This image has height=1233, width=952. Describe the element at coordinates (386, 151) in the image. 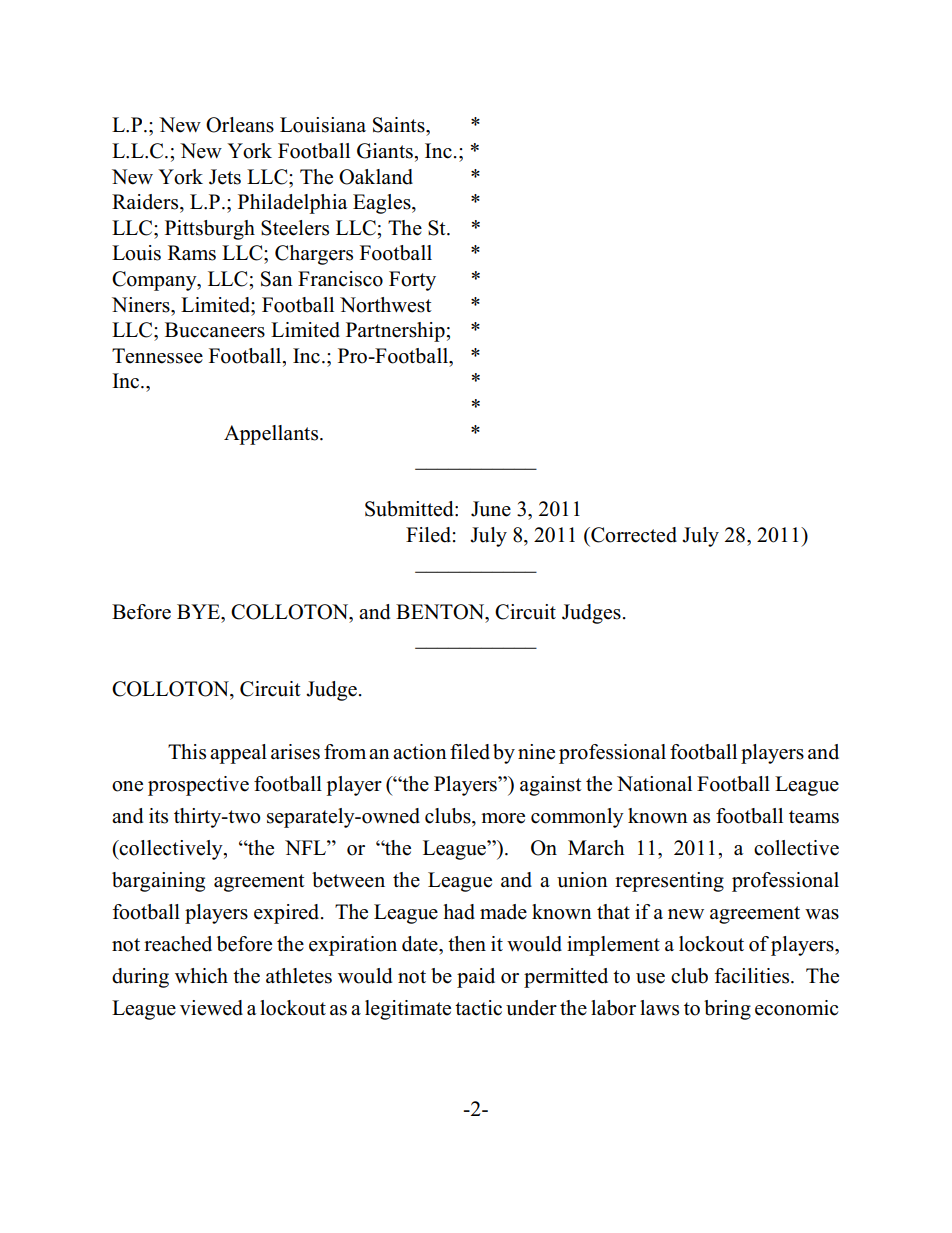

I see `Giants` at that location.
